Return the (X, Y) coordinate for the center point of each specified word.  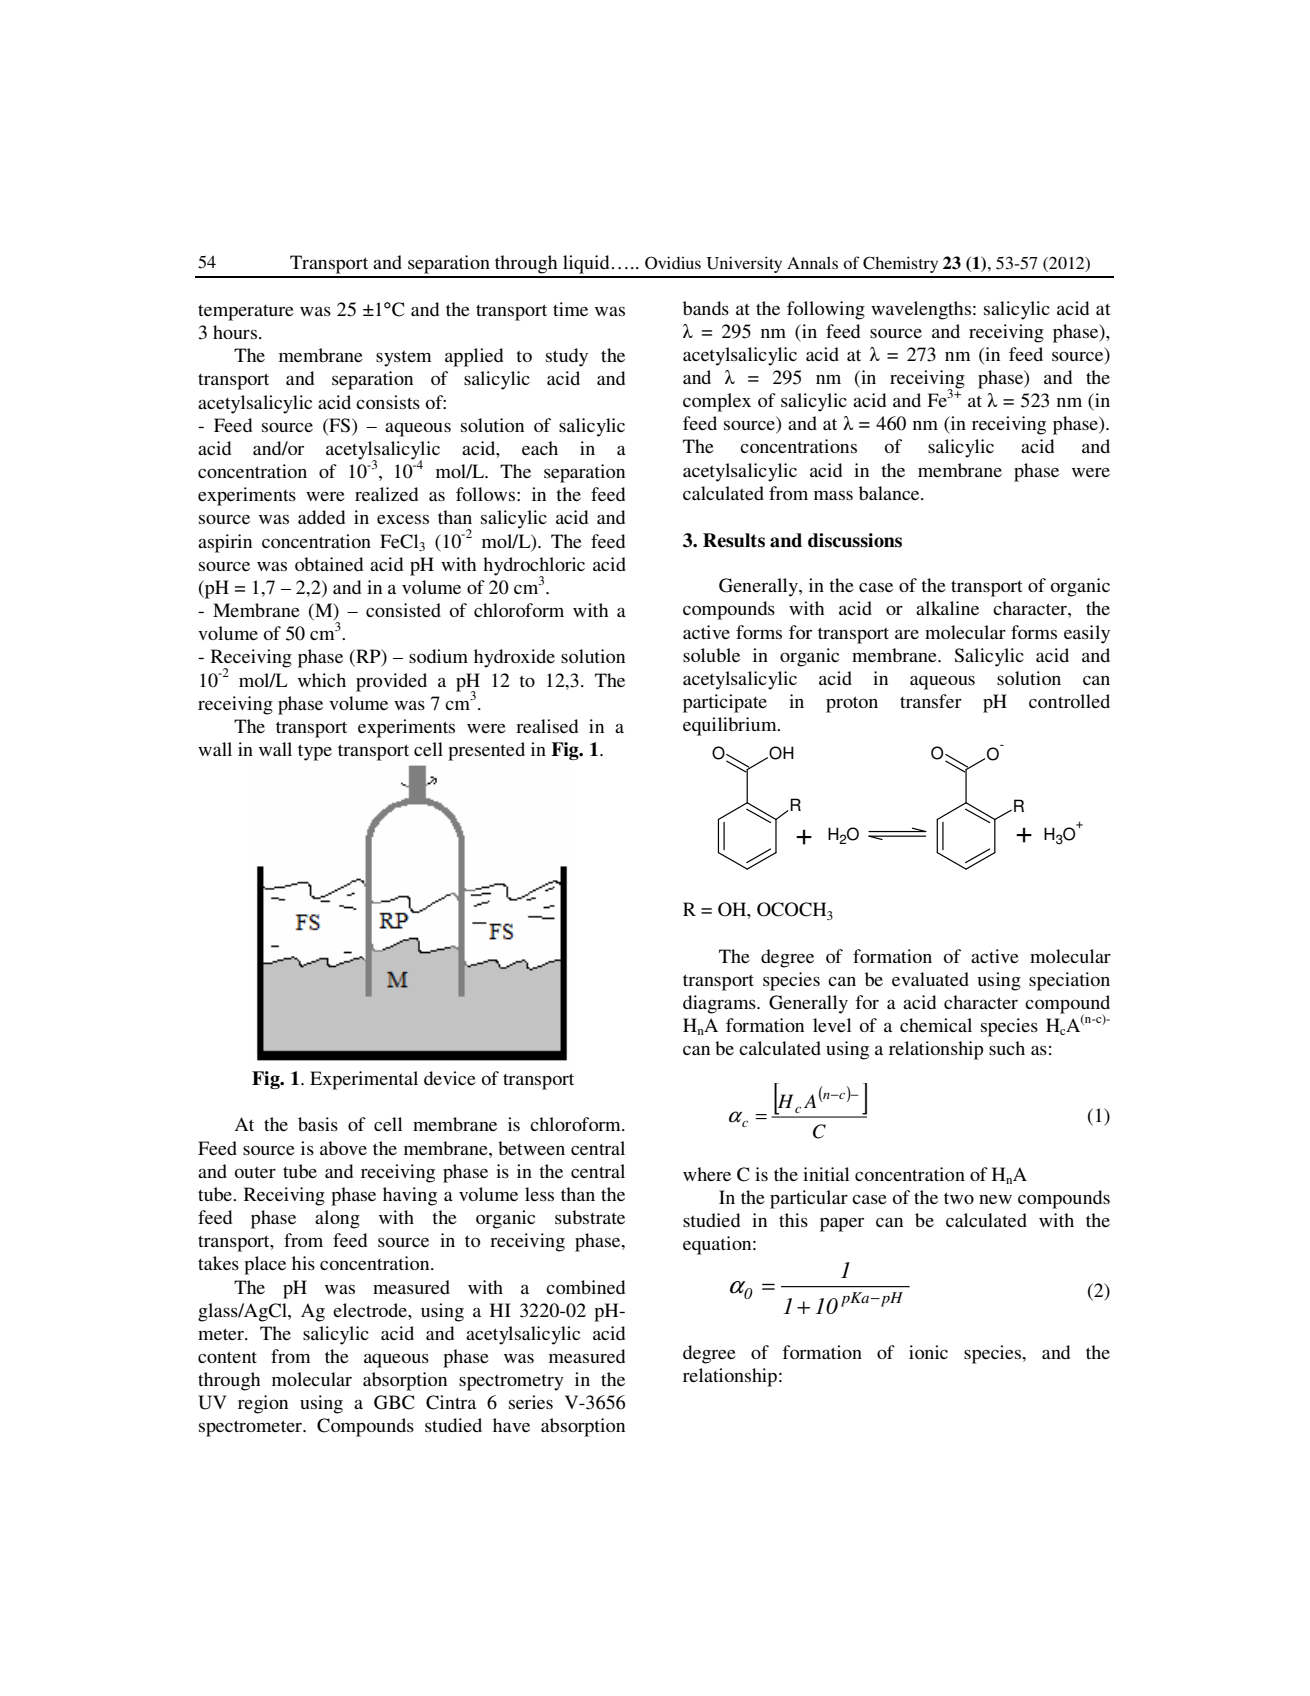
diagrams (720, 1004)
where (707, 1174)
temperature (246, 313)
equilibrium (731, 726)
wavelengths (921, 310)
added (321, 517)
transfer (931, 701)
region (263, 1404)
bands (706, 308)
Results (734, 540)
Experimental (364, 1080)
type (315, 752)
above (343, 1148)
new (995, 1199)
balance (890, 493)
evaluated (930, 979)
